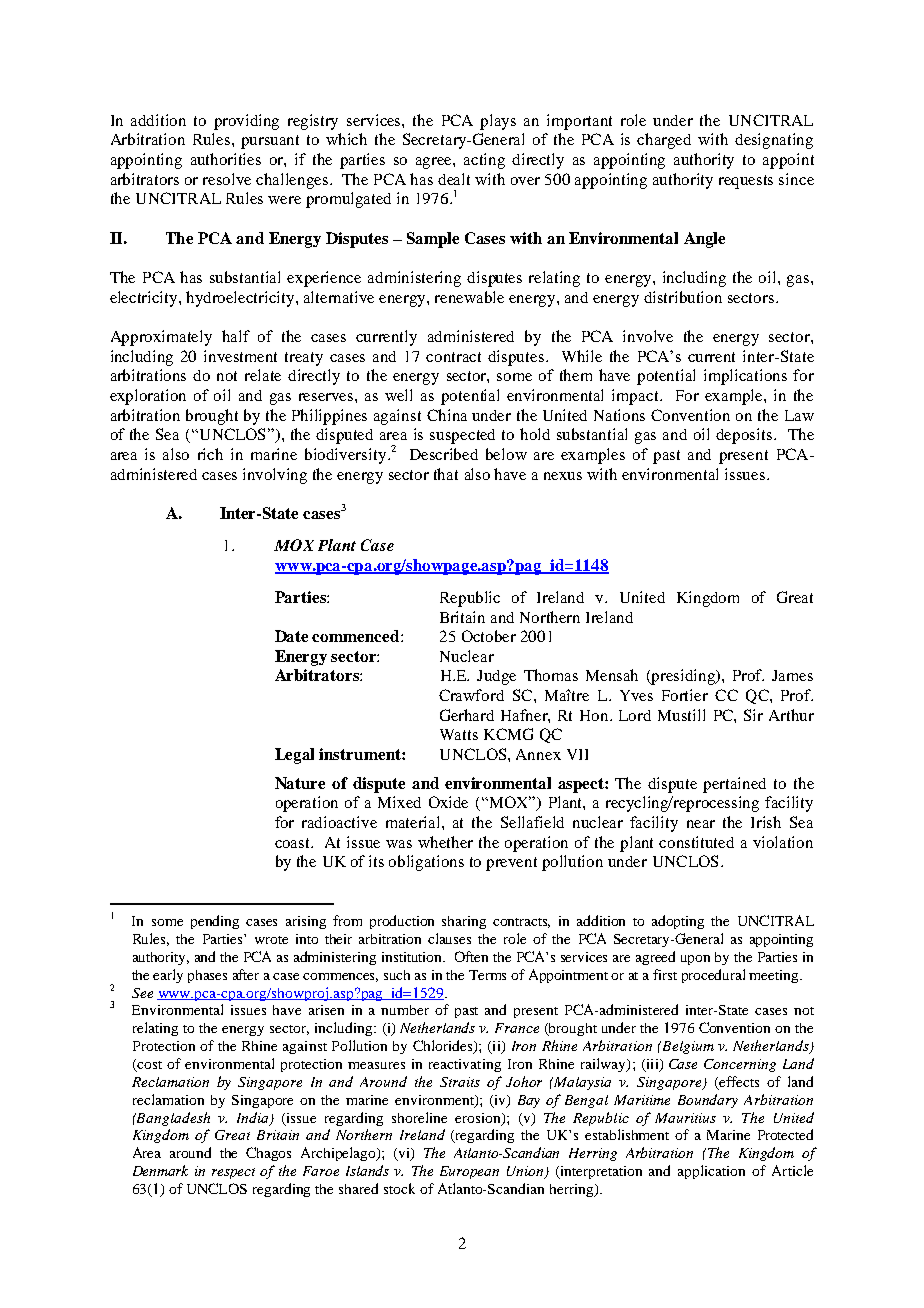 The width and height of the page is (924, 1308). Describe the element at coordinates (263, 375) in the page. I see `relate` at that location.
